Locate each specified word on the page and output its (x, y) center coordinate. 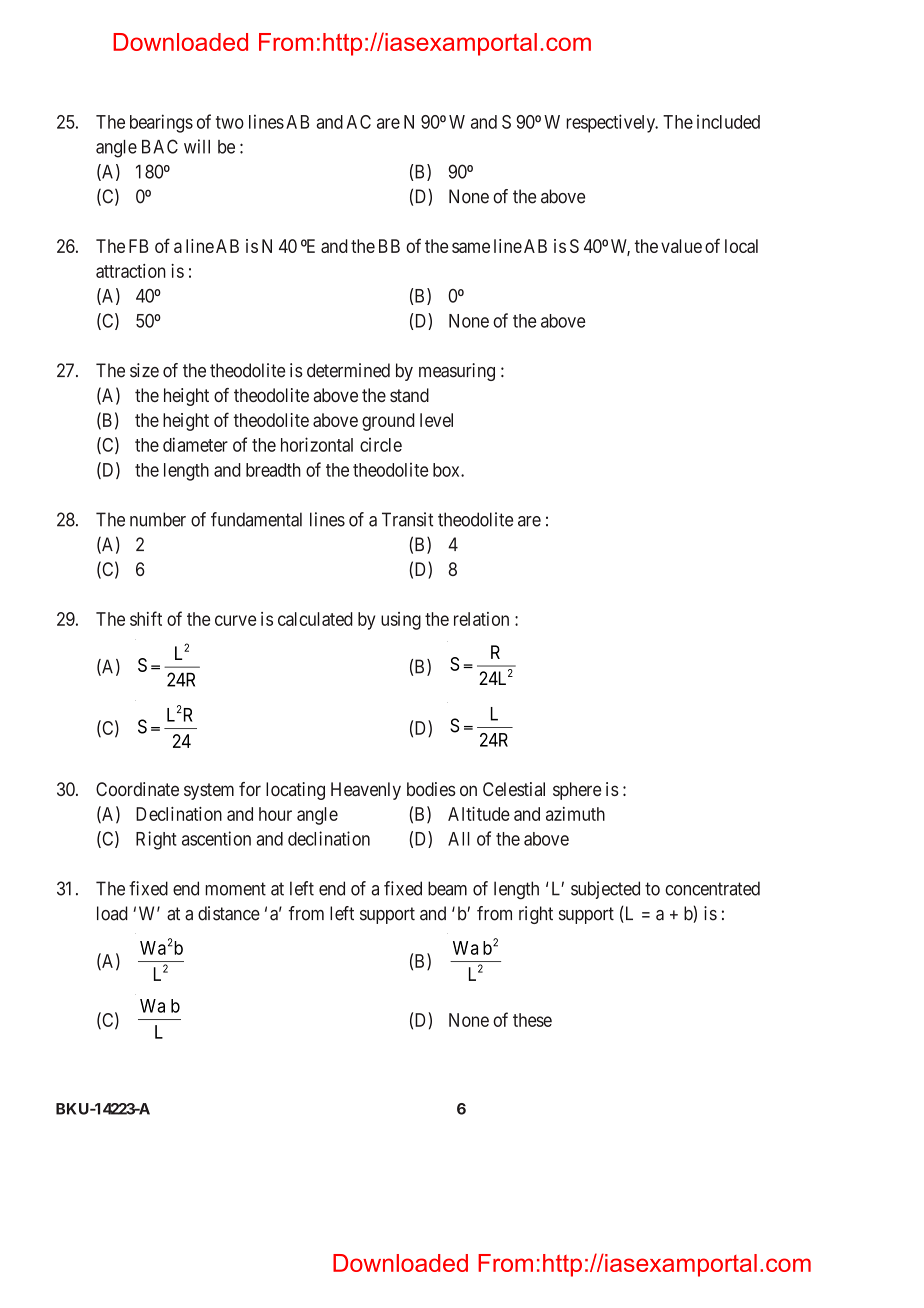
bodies (431, 789)
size (144, 370)
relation (481, 619)
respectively (612, 123)
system (209, 791)
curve (235, 620)
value (681, 246)
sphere (577, 791)
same (471, 247)
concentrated (712, 888)
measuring (457, 372)
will (197, 146)
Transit (407, 519)
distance (229, 913)
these (532, 1020)
